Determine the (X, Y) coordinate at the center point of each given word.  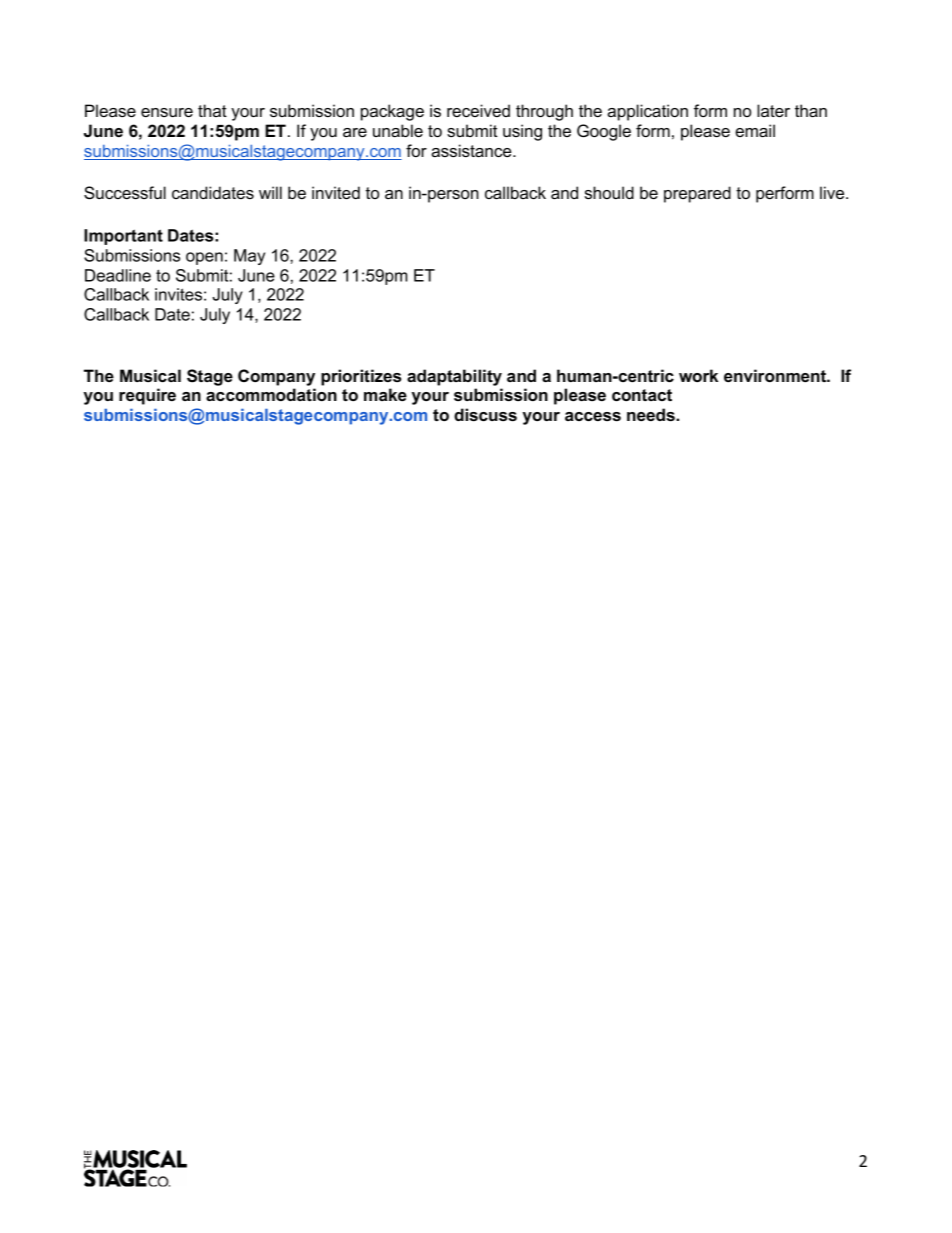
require (147, 396)
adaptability (454, 377)
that (212, 110)
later (773, 110)
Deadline (118, 275)
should (609, 192)
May (249, 257)
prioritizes (361, 377)
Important (123, 237)
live (833, 192)
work (698, 375)
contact (642, 395)
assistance (472, 150)
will (270, 192)
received (478, 110)
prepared (697, 194)
